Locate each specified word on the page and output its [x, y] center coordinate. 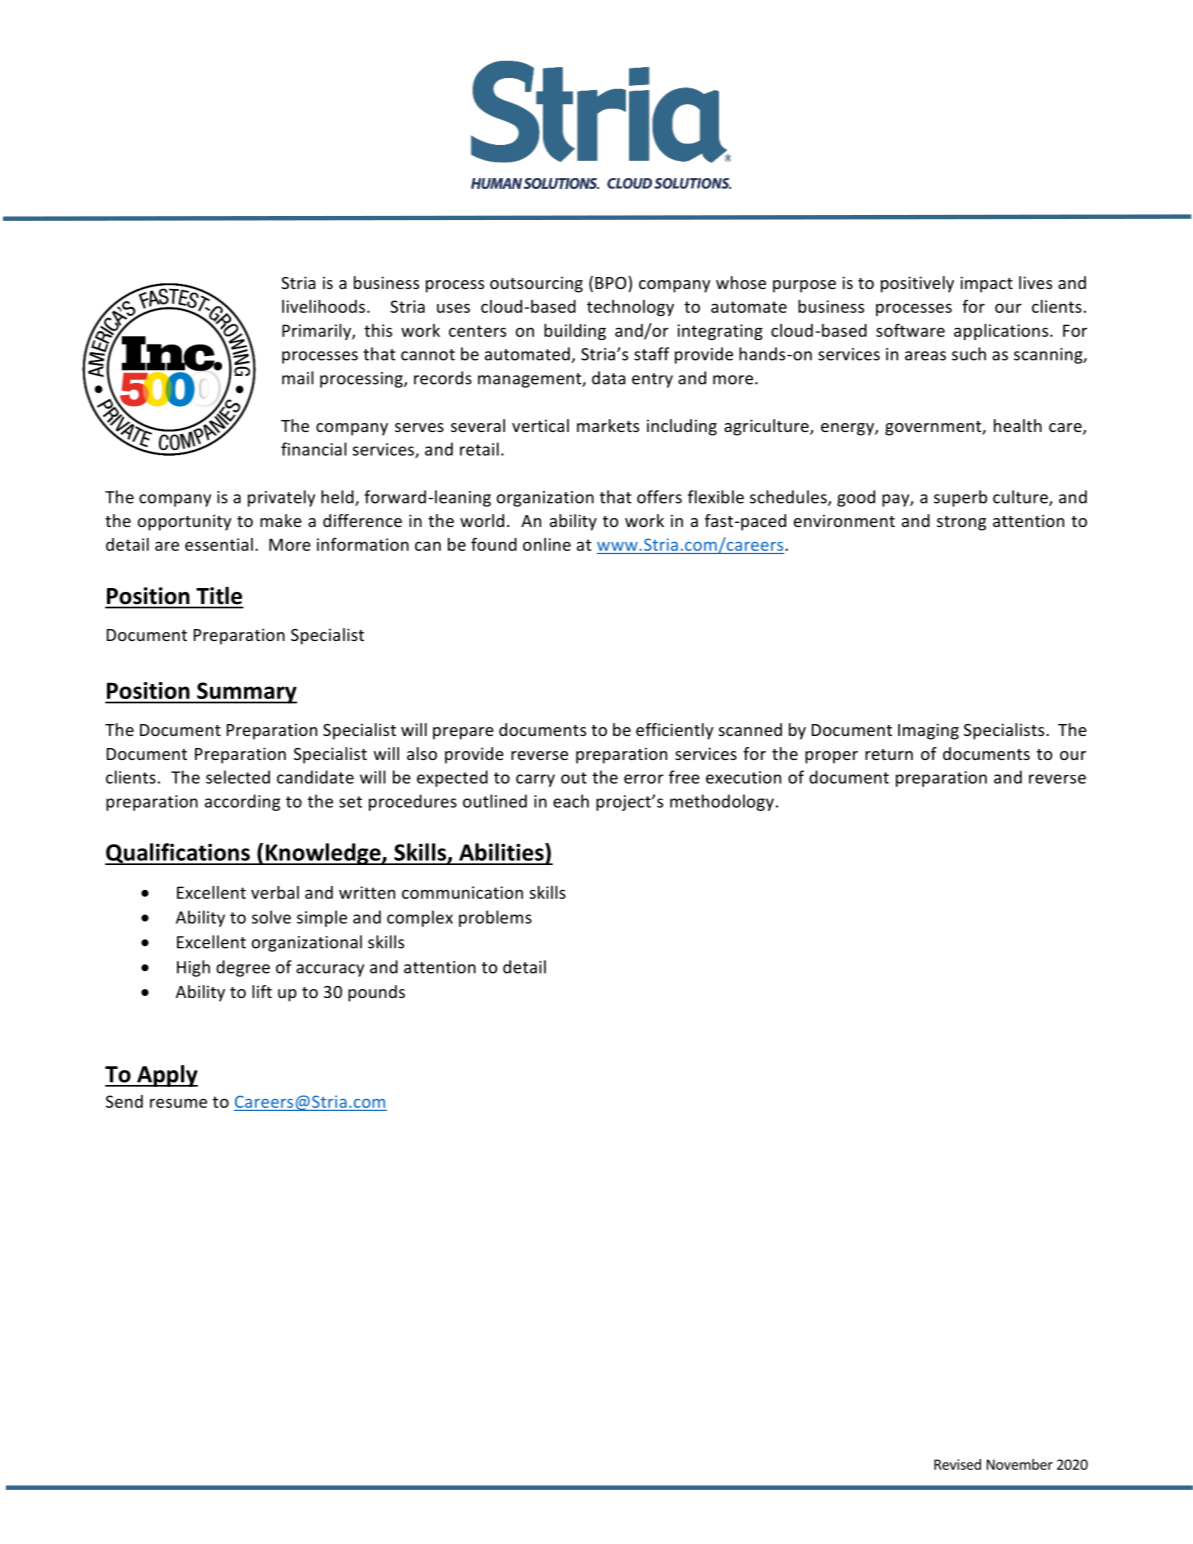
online [547, 544]
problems [495, 918]
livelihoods [325, 306]
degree [243, 968]
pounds [376, 993]
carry [535, 780]
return [889, 754]
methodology [722, 802]
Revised [957, 1464]
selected [238, 777]
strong [961, 523]
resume [178, 1103]
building [575, 332]
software [910, 330]
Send [124, 1101]
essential [219, 544]
